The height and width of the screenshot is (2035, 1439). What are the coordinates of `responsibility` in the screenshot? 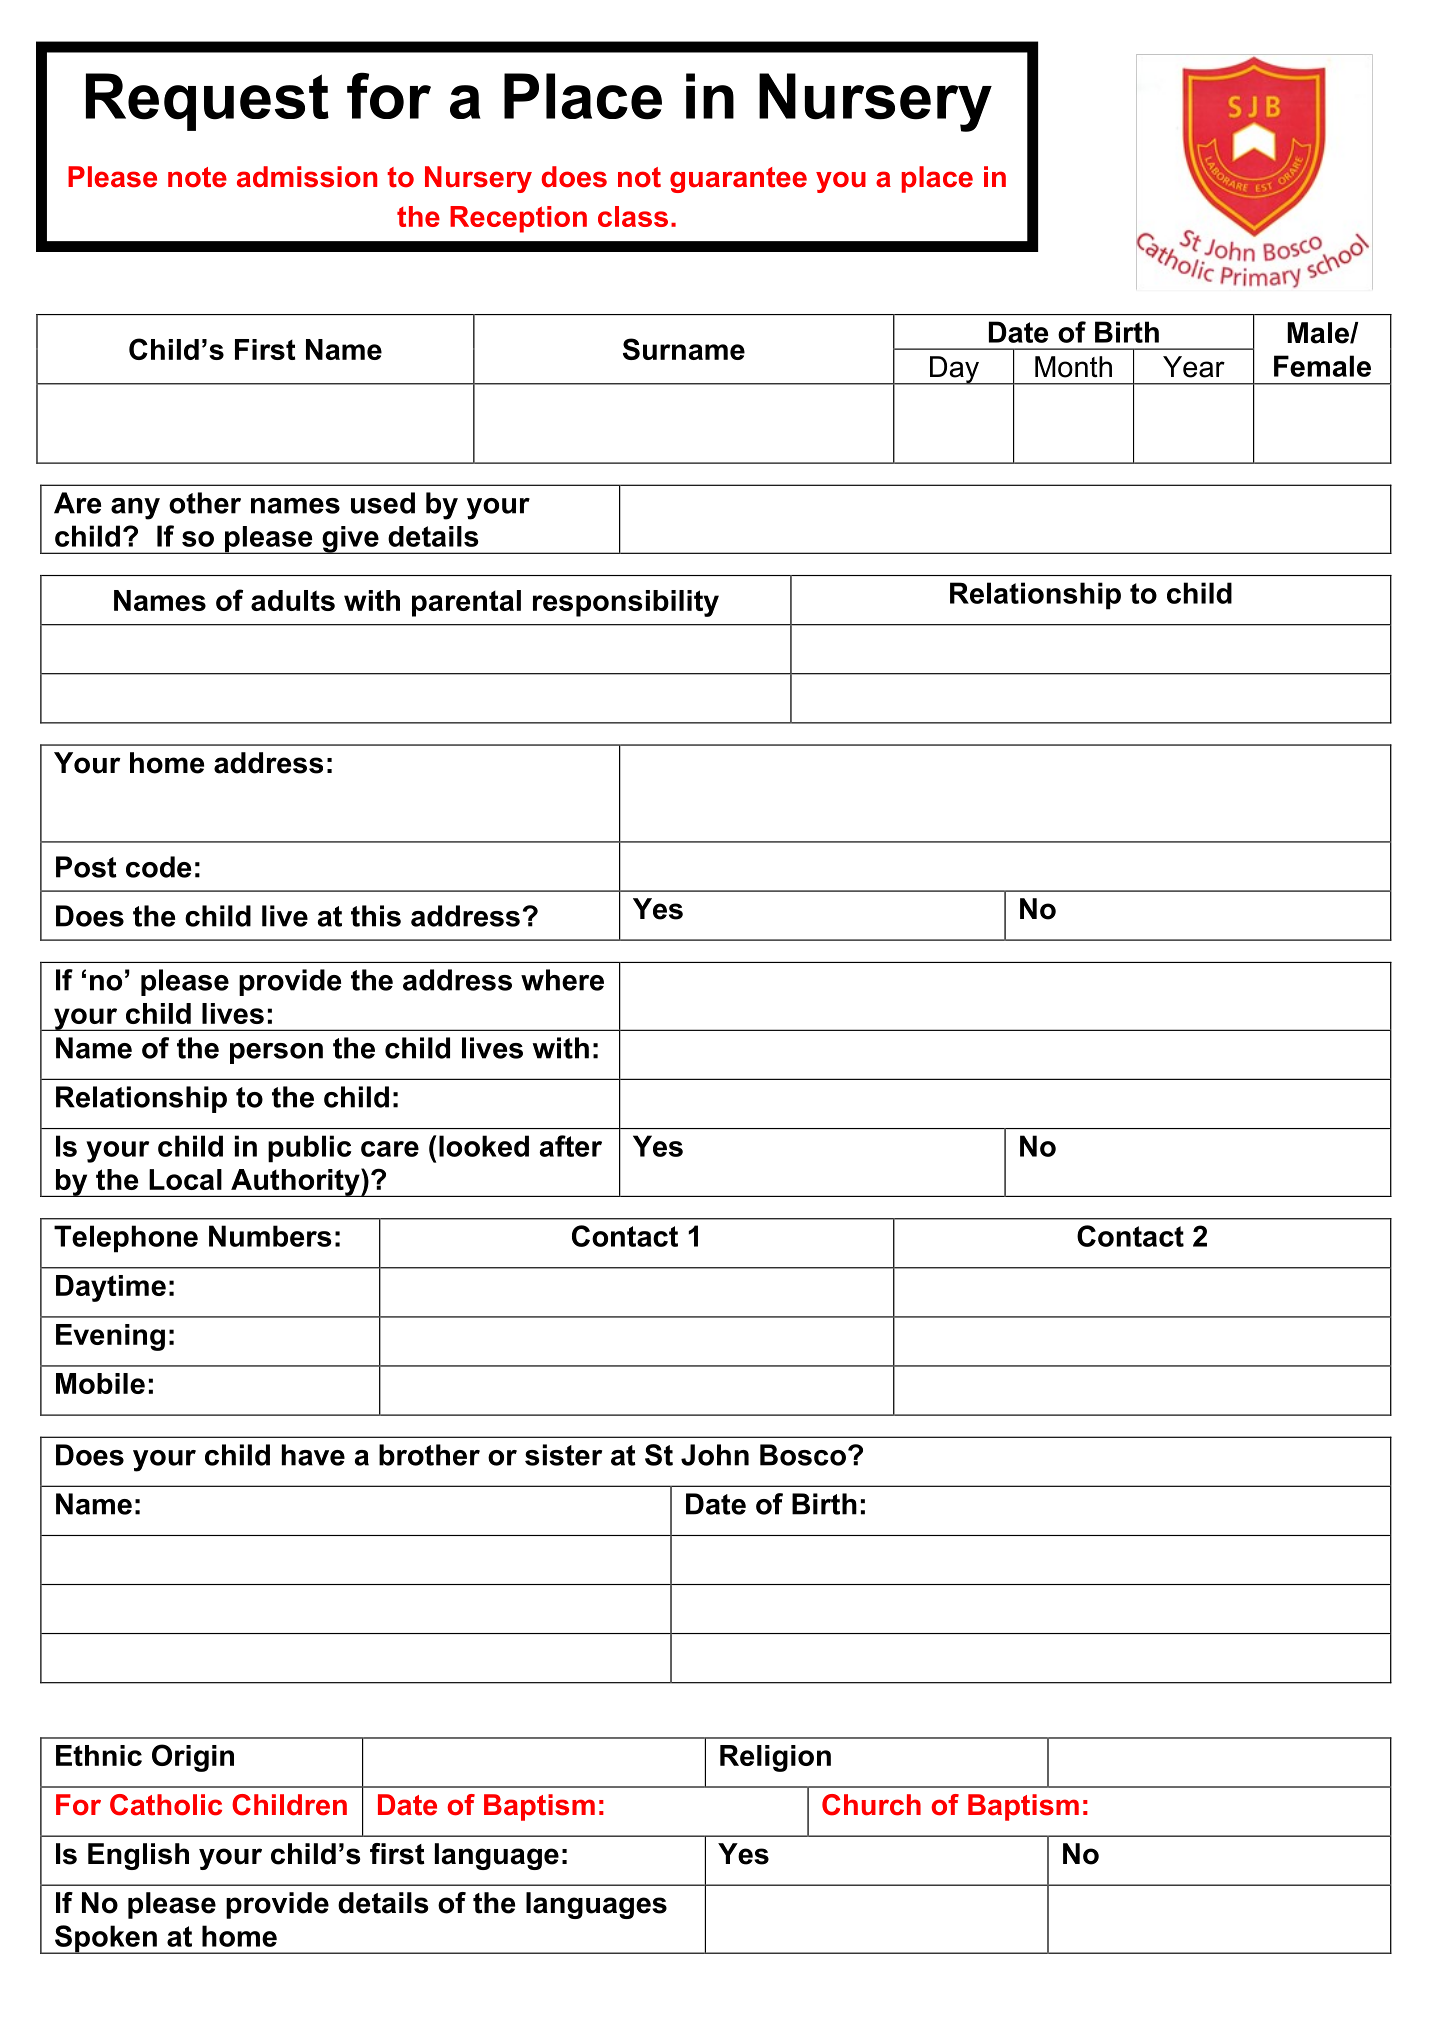 It's located at (626, 603).
